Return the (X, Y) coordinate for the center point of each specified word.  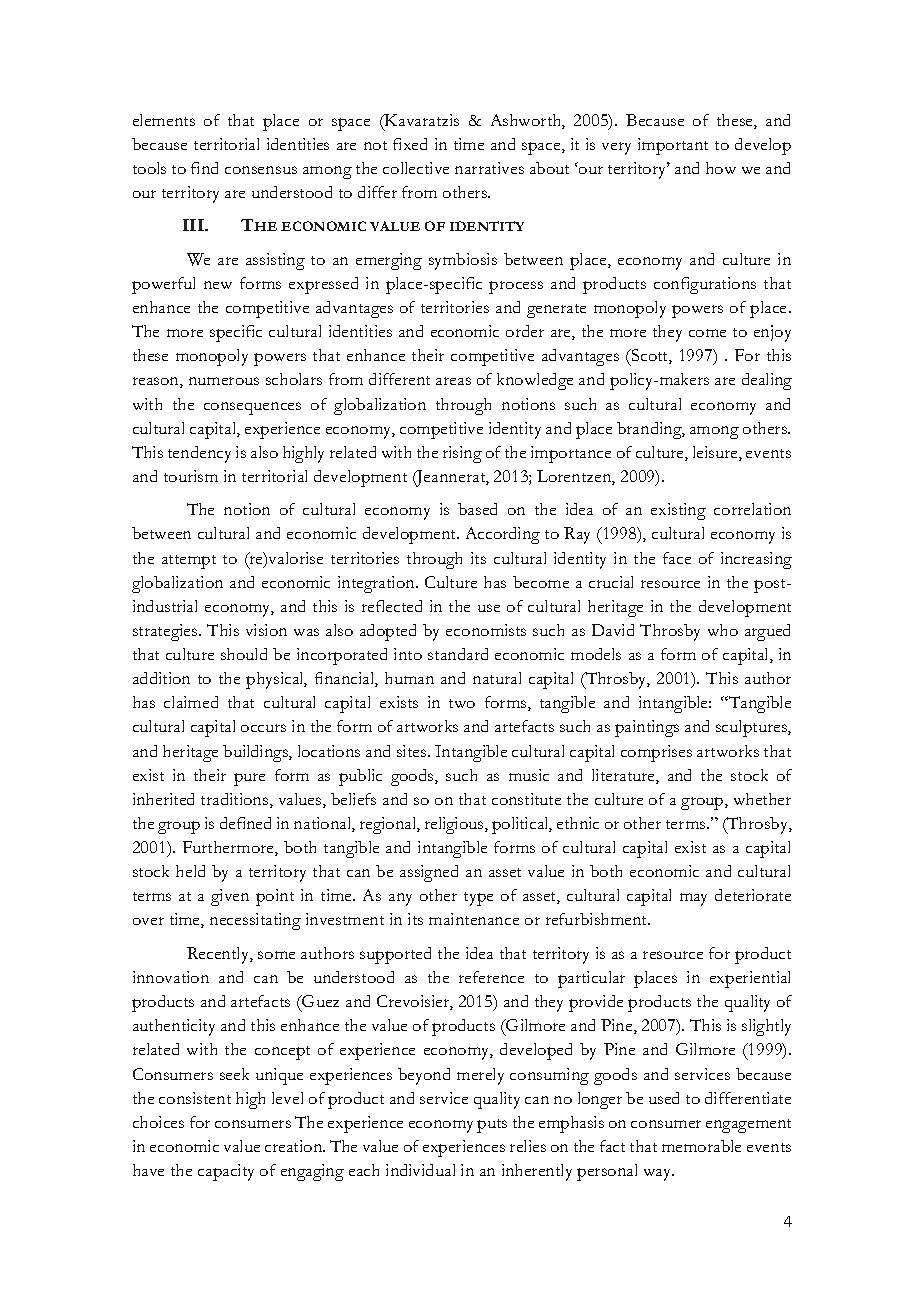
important (673, 146)
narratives (489, 168)
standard (458, 654)
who (723, 630)
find (204, 168)
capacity (226, 1172)
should (244, 654)
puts (492, 1126)
